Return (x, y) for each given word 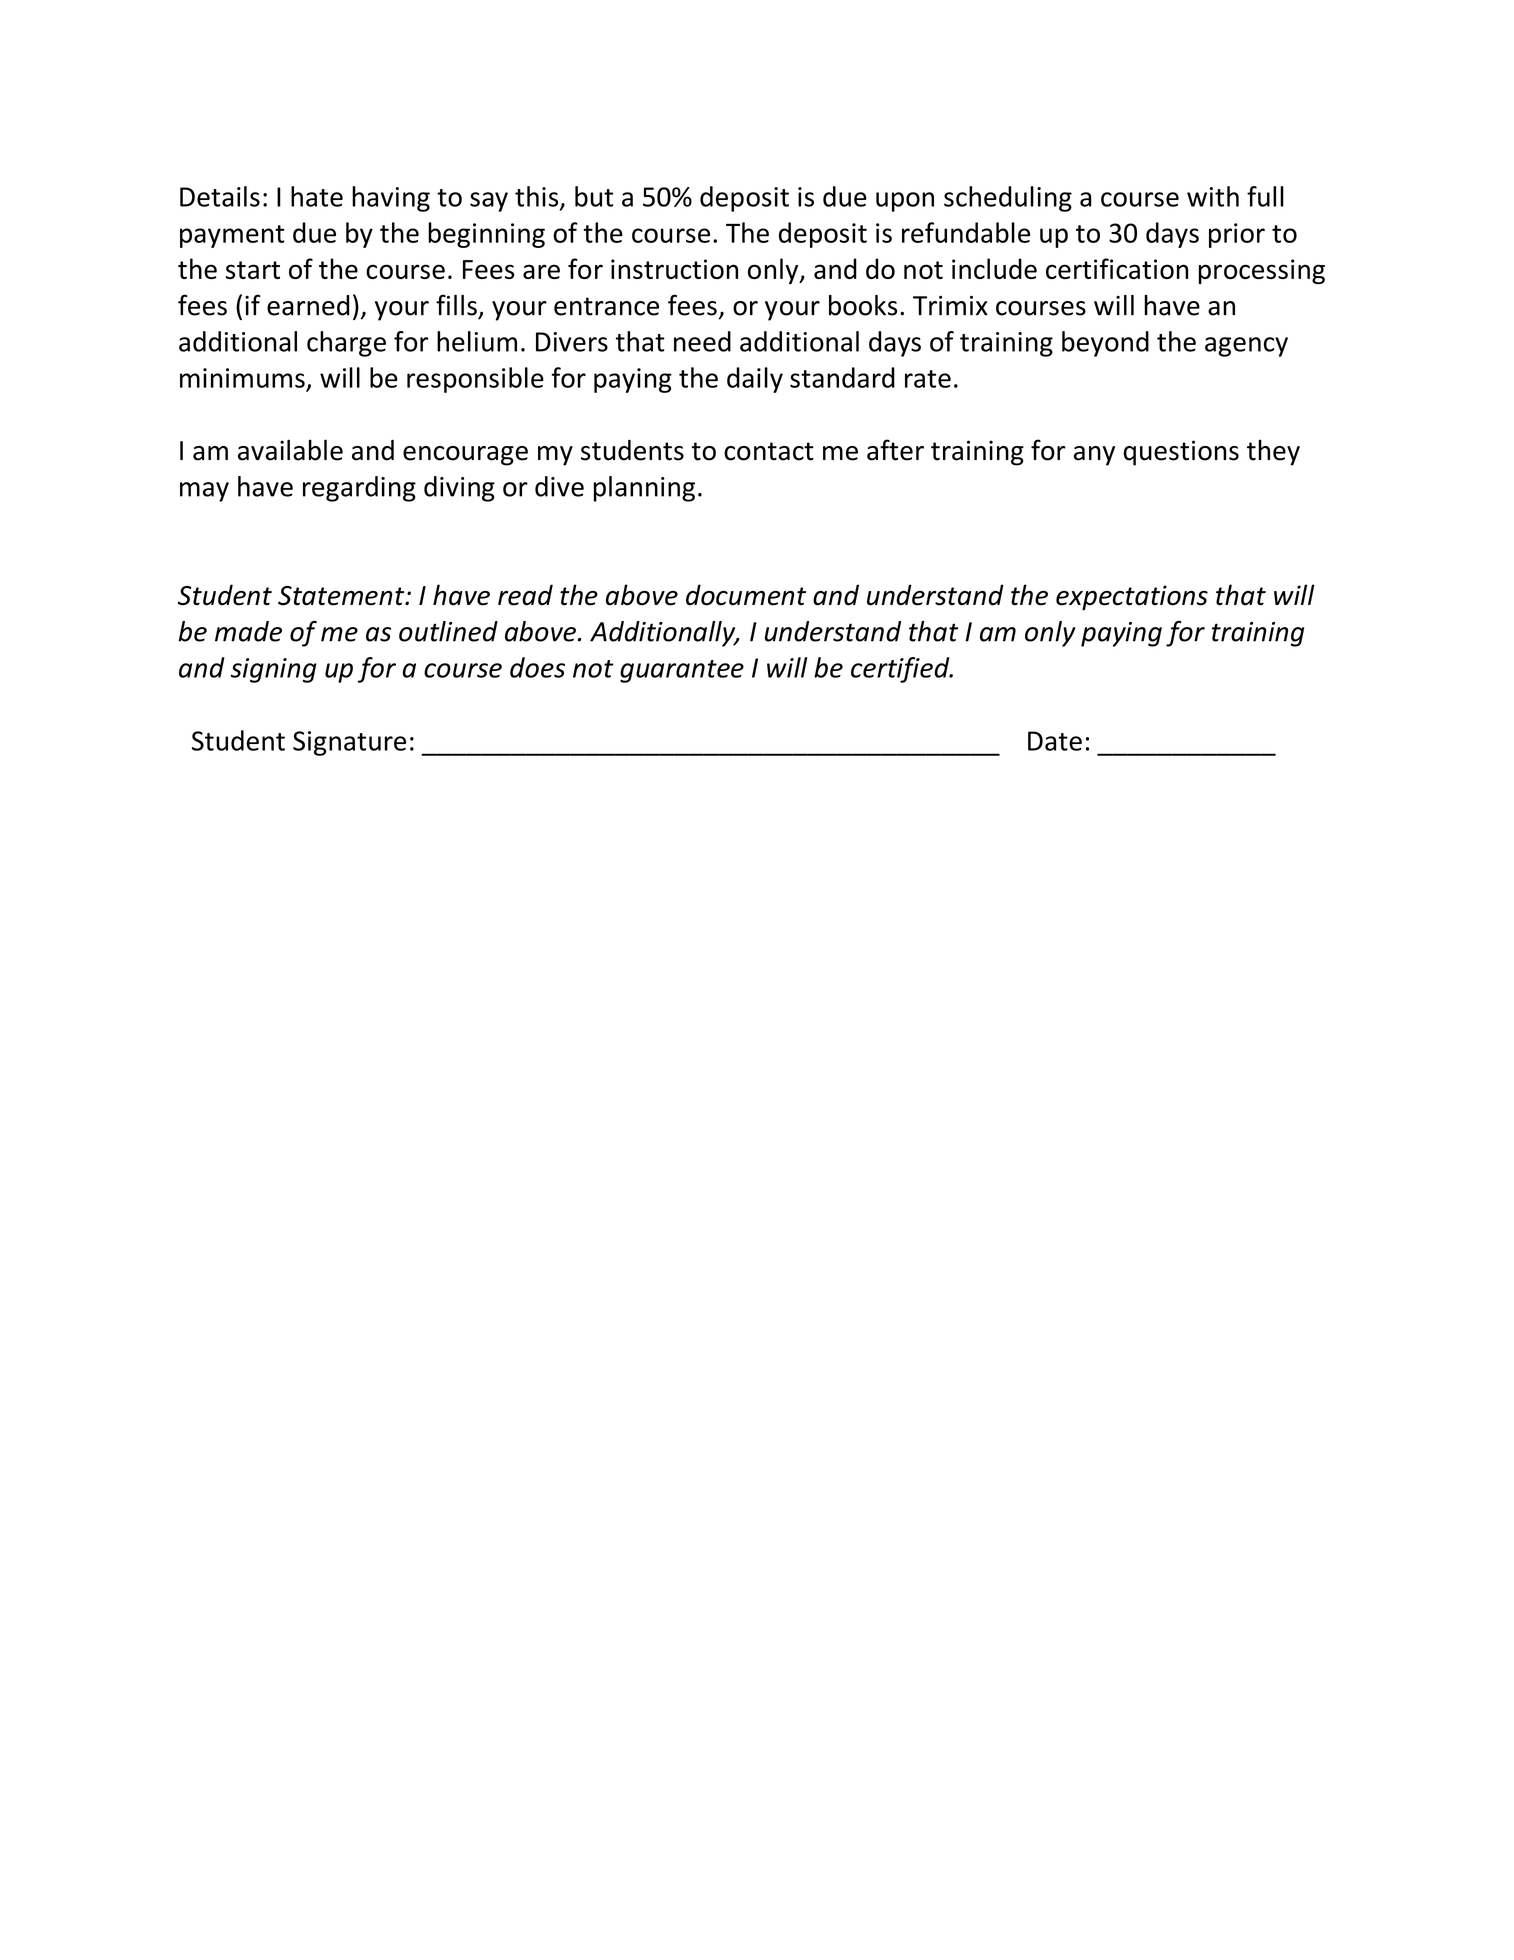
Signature (349, 743)
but (594, 196)
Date (1055, 741)
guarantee (682, 671)
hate (317, 196)
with (1213, 196)
